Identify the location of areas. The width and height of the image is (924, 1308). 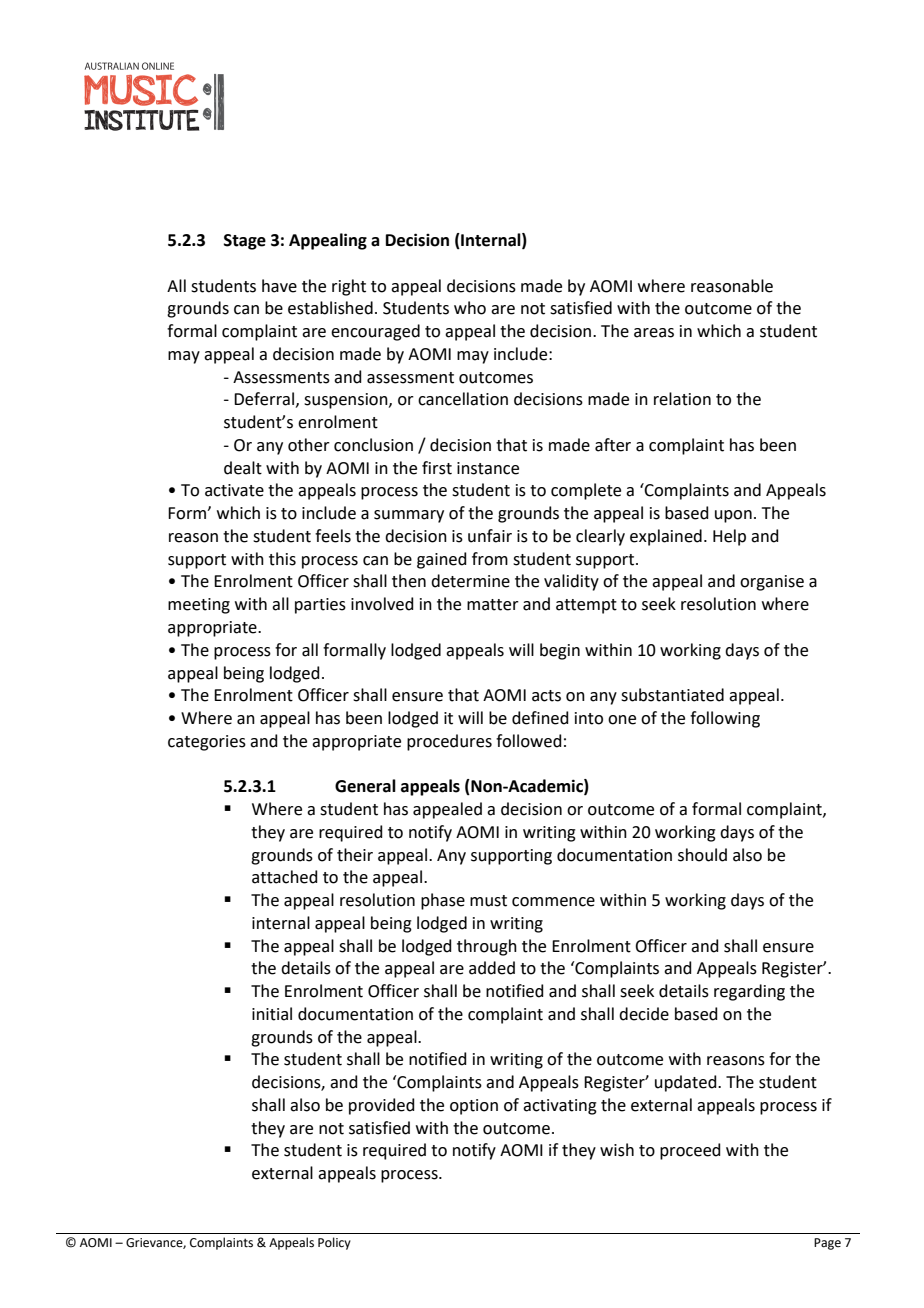
(654, 333).
